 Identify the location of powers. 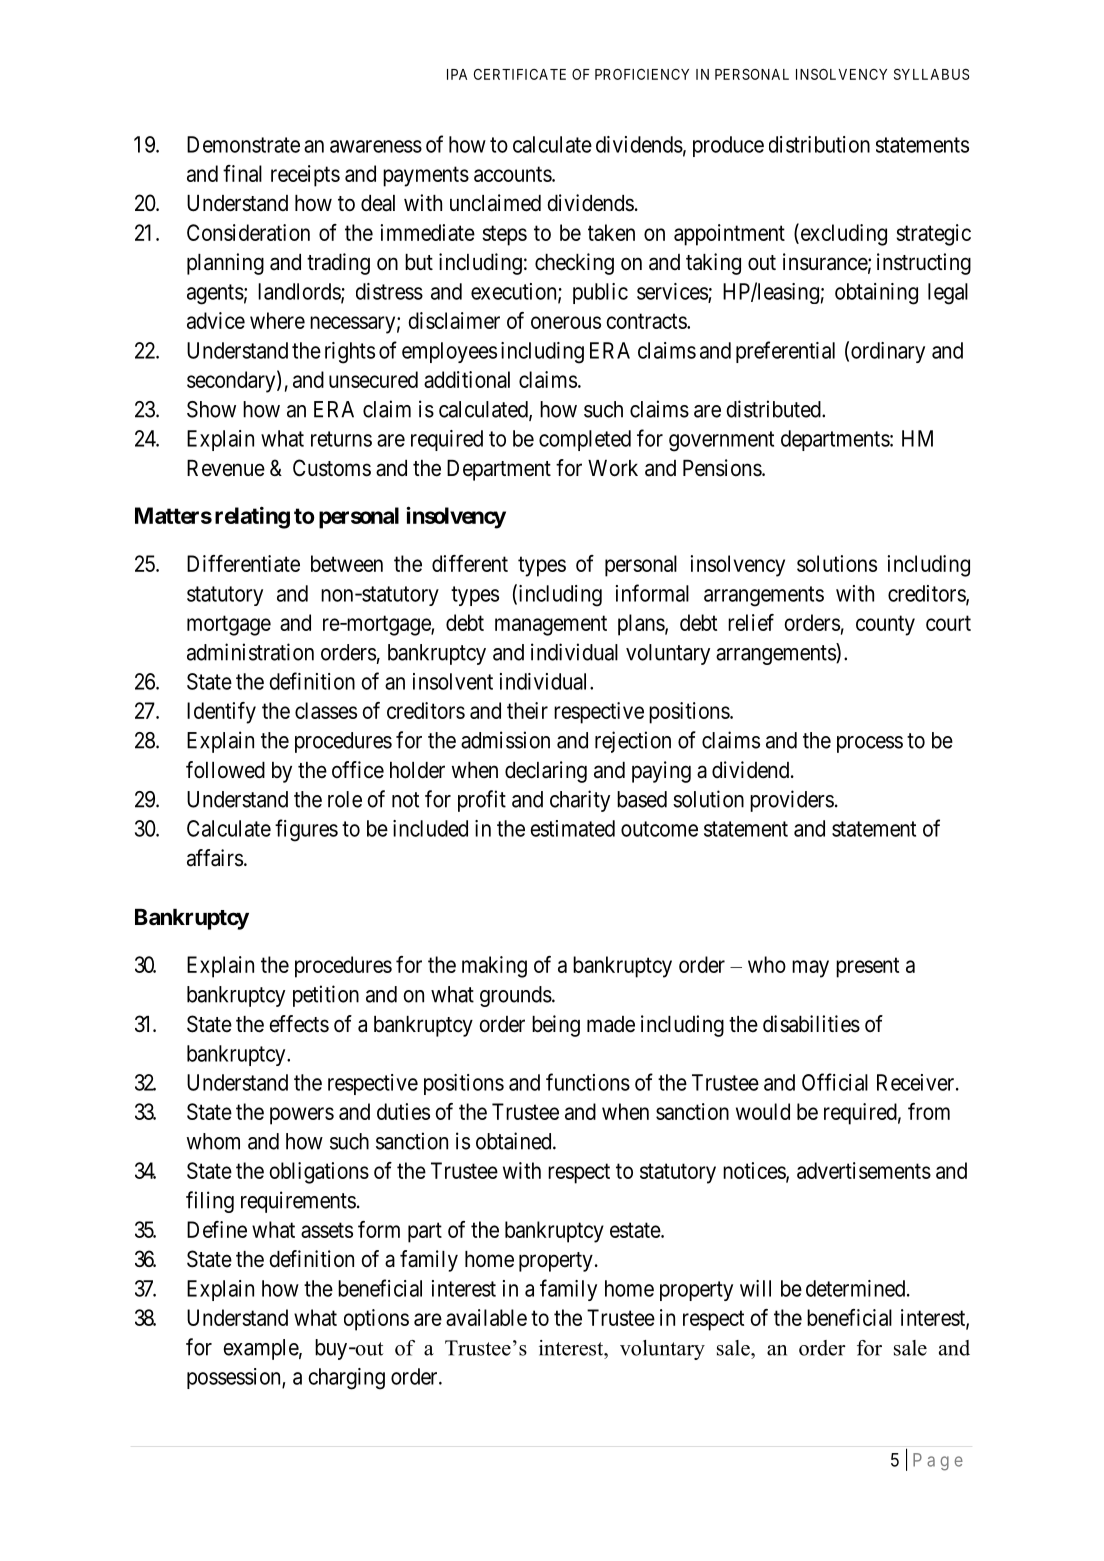
(302, 1116).
